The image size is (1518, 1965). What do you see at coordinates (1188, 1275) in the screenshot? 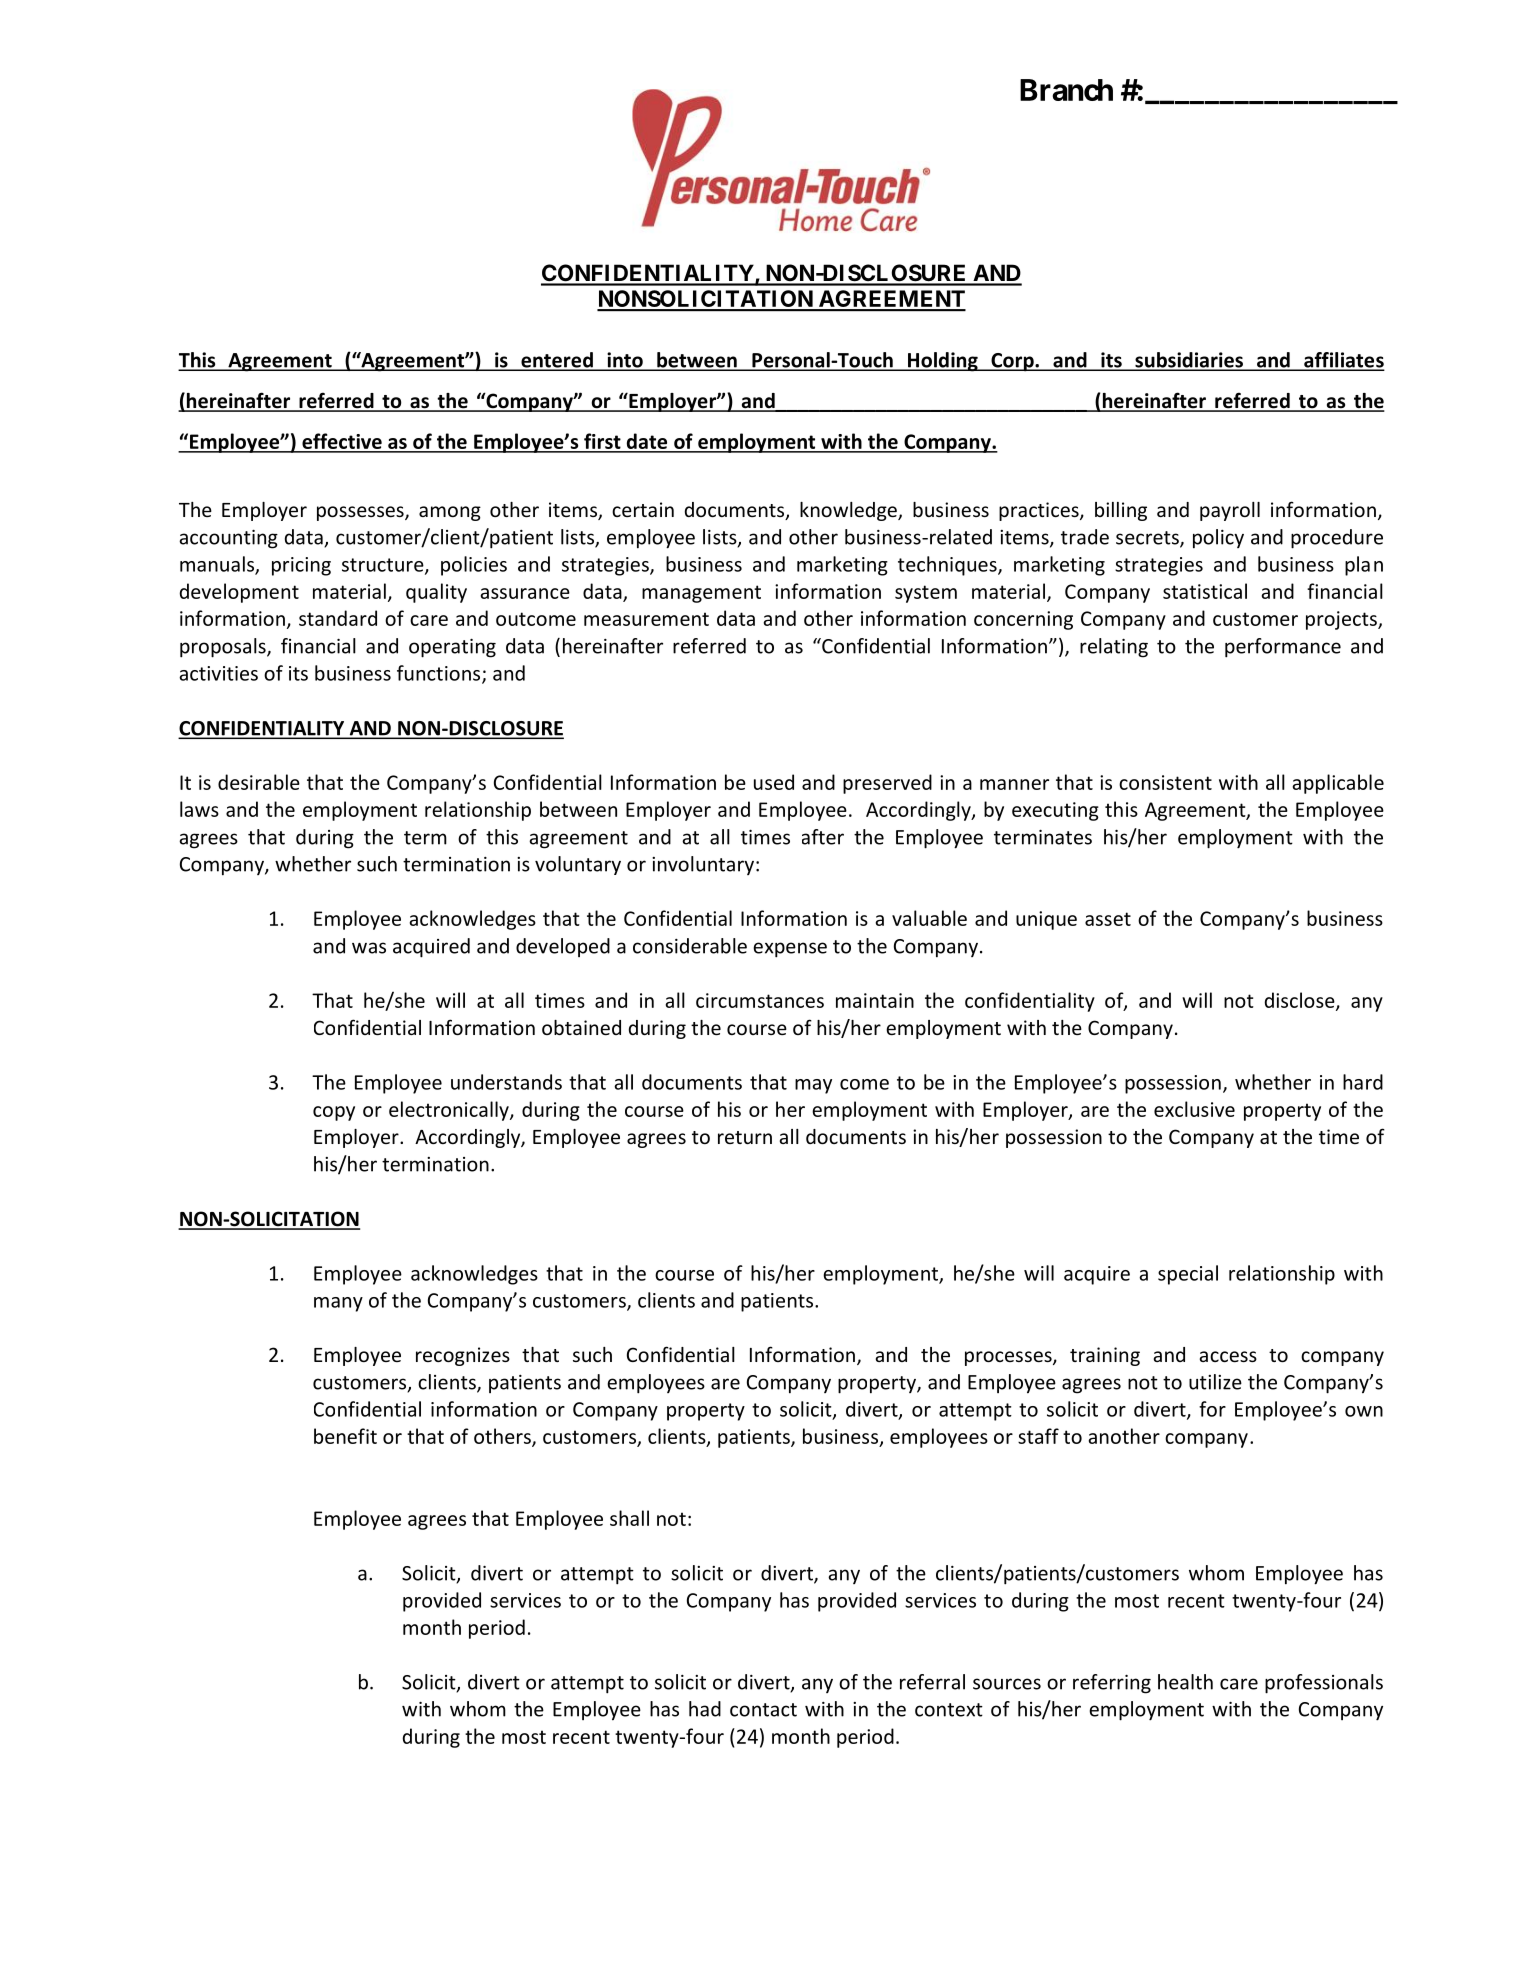
I see `special` at bounding box center [1188, 1275].
